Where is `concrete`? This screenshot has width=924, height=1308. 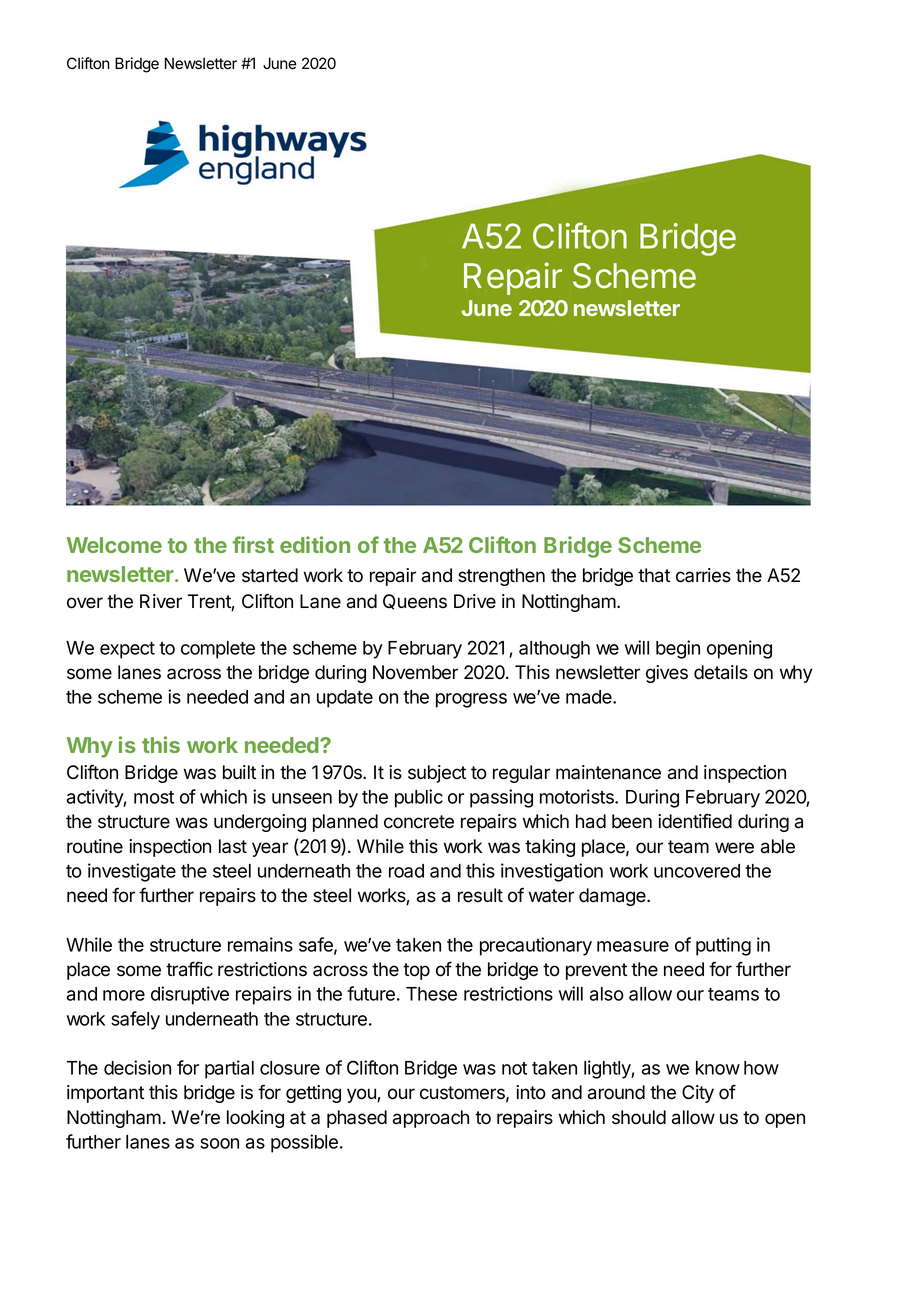
concrete is located at coordinates (419, 822).
